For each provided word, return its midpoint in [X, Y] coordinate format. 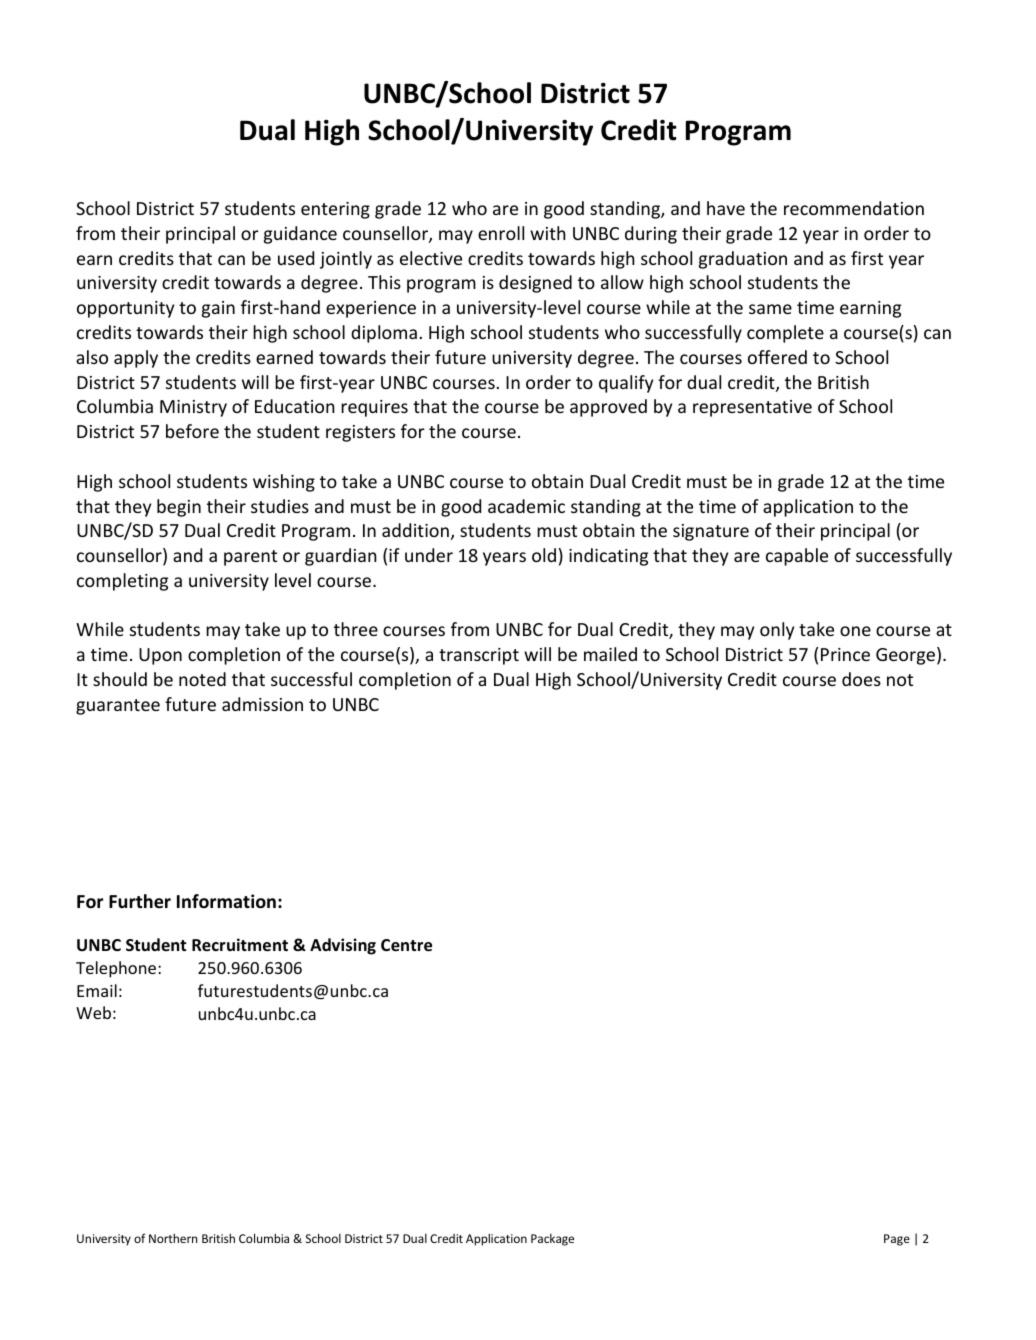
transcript [479, 656]
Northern [173, 1238]
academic [526, 506]
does [861, 679]
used [296, 258]
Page [897, 1240]
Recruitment [240, 945]
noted [202, 679]
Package [552, 1240]
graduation [743, 260]
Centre [406, 945]
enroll [501, 233]
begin [179, 508]
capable [797, 557]
